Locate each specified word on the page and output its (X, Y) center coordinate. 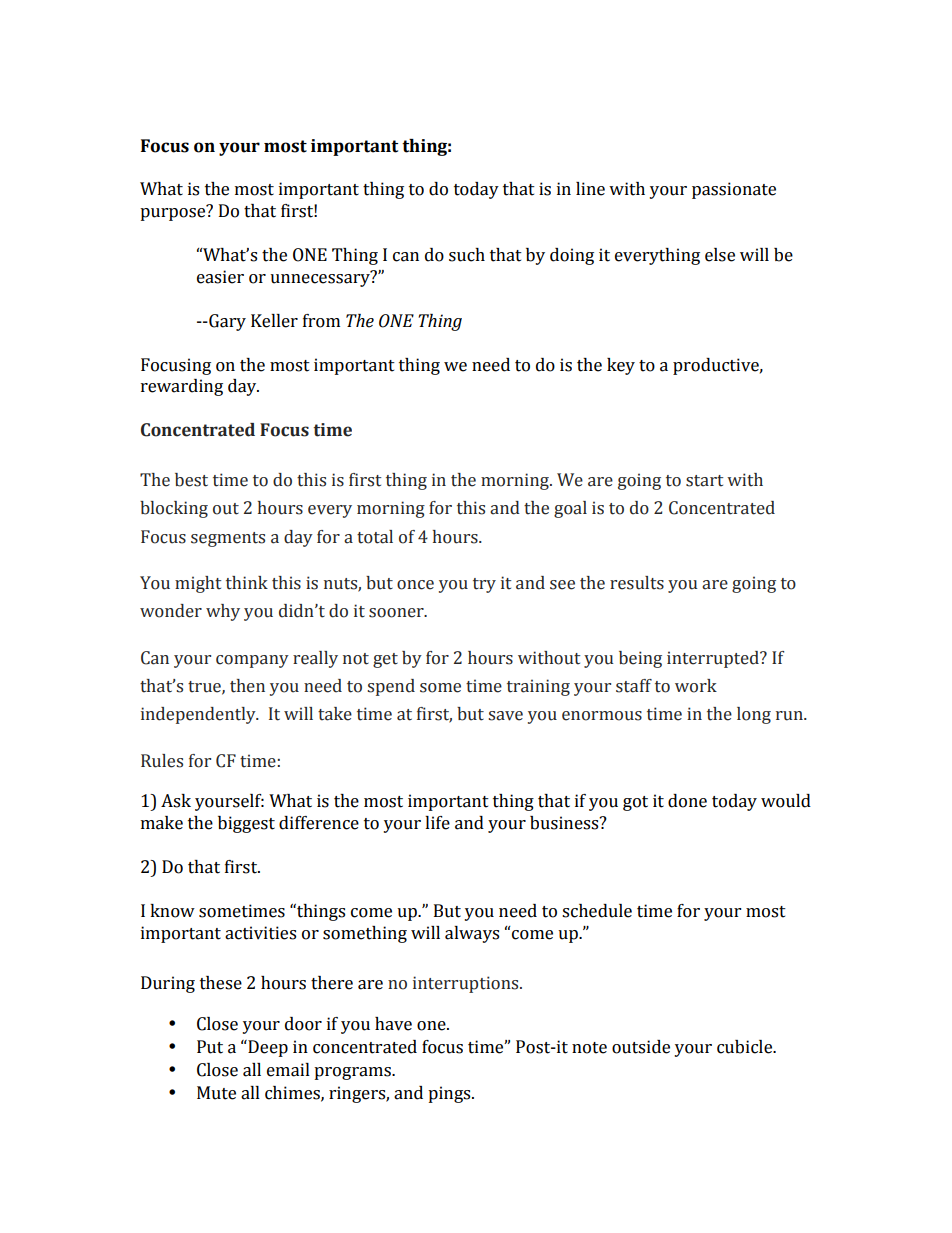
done (687, 801)
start (704, 481)
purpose (174, 213)
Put (210, 1047)
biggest (246, 824)
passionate (734, 190)
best (191, 480)
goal (570, 509)
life (437, 823)
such (467, 255)
